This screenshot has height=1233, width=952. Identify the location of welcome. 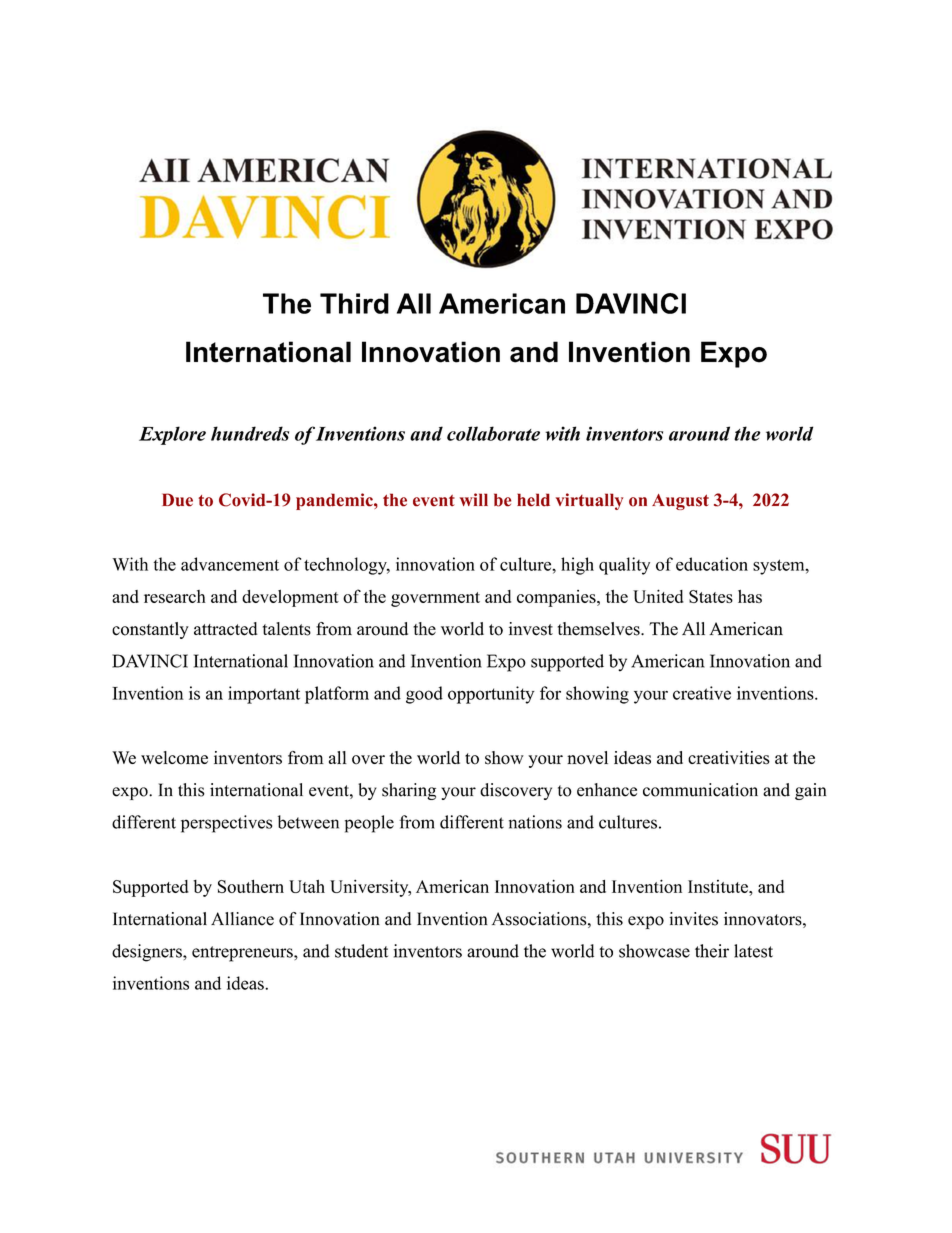
(174, 758).
